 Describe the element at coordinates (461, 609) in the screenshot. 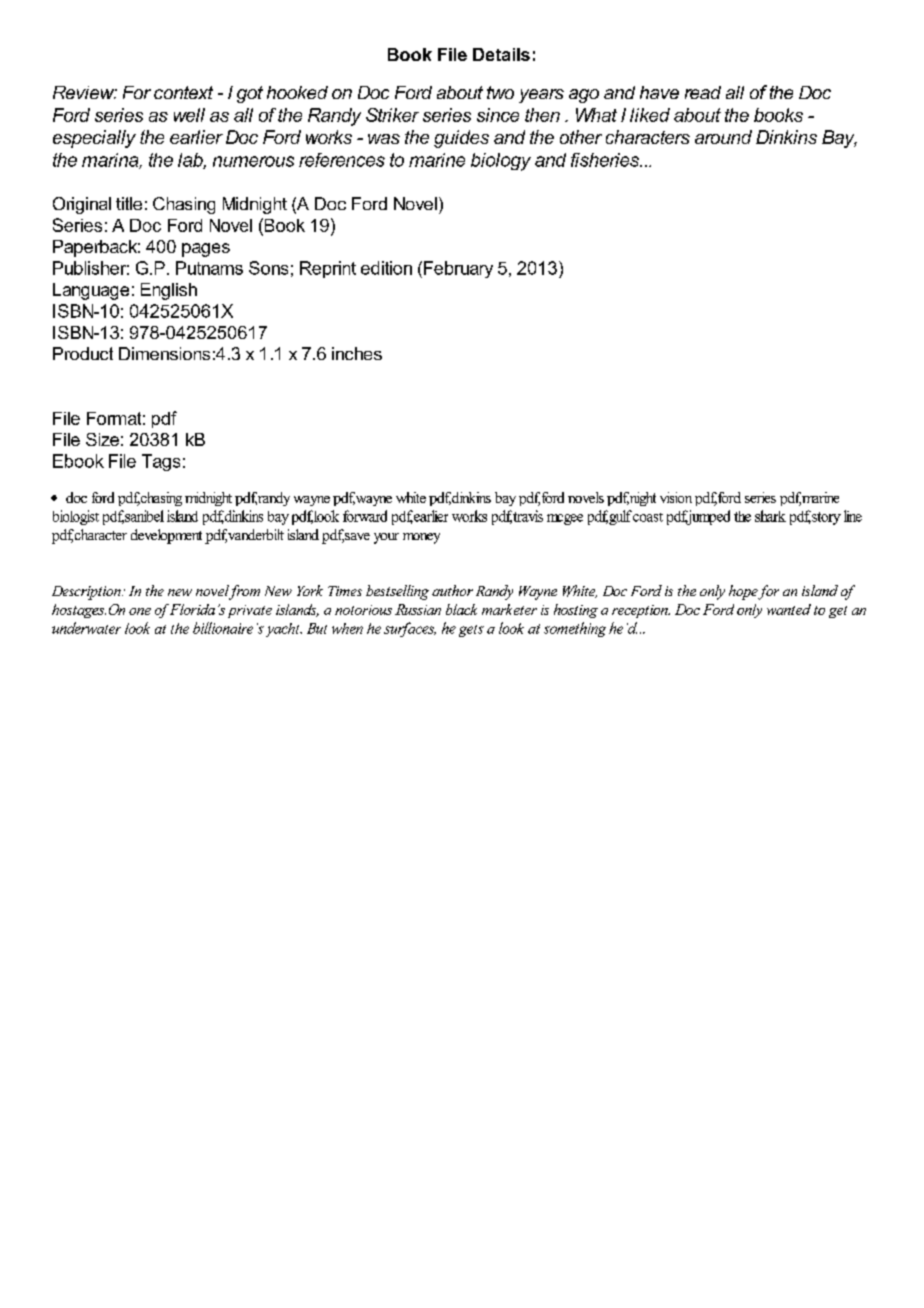

I see `black` at that location.
